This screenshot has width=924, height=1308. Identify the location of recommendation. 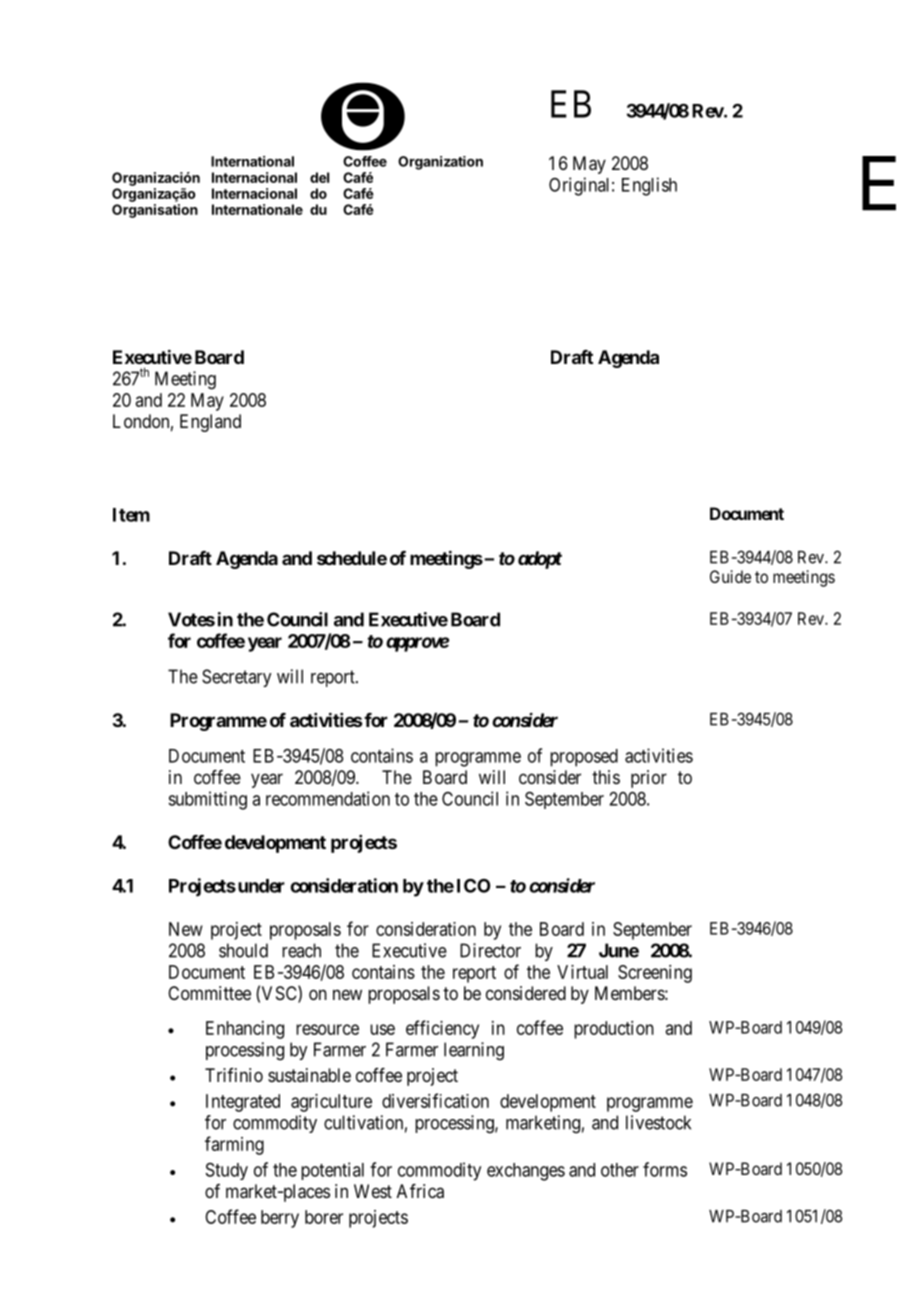
(328, 798).
